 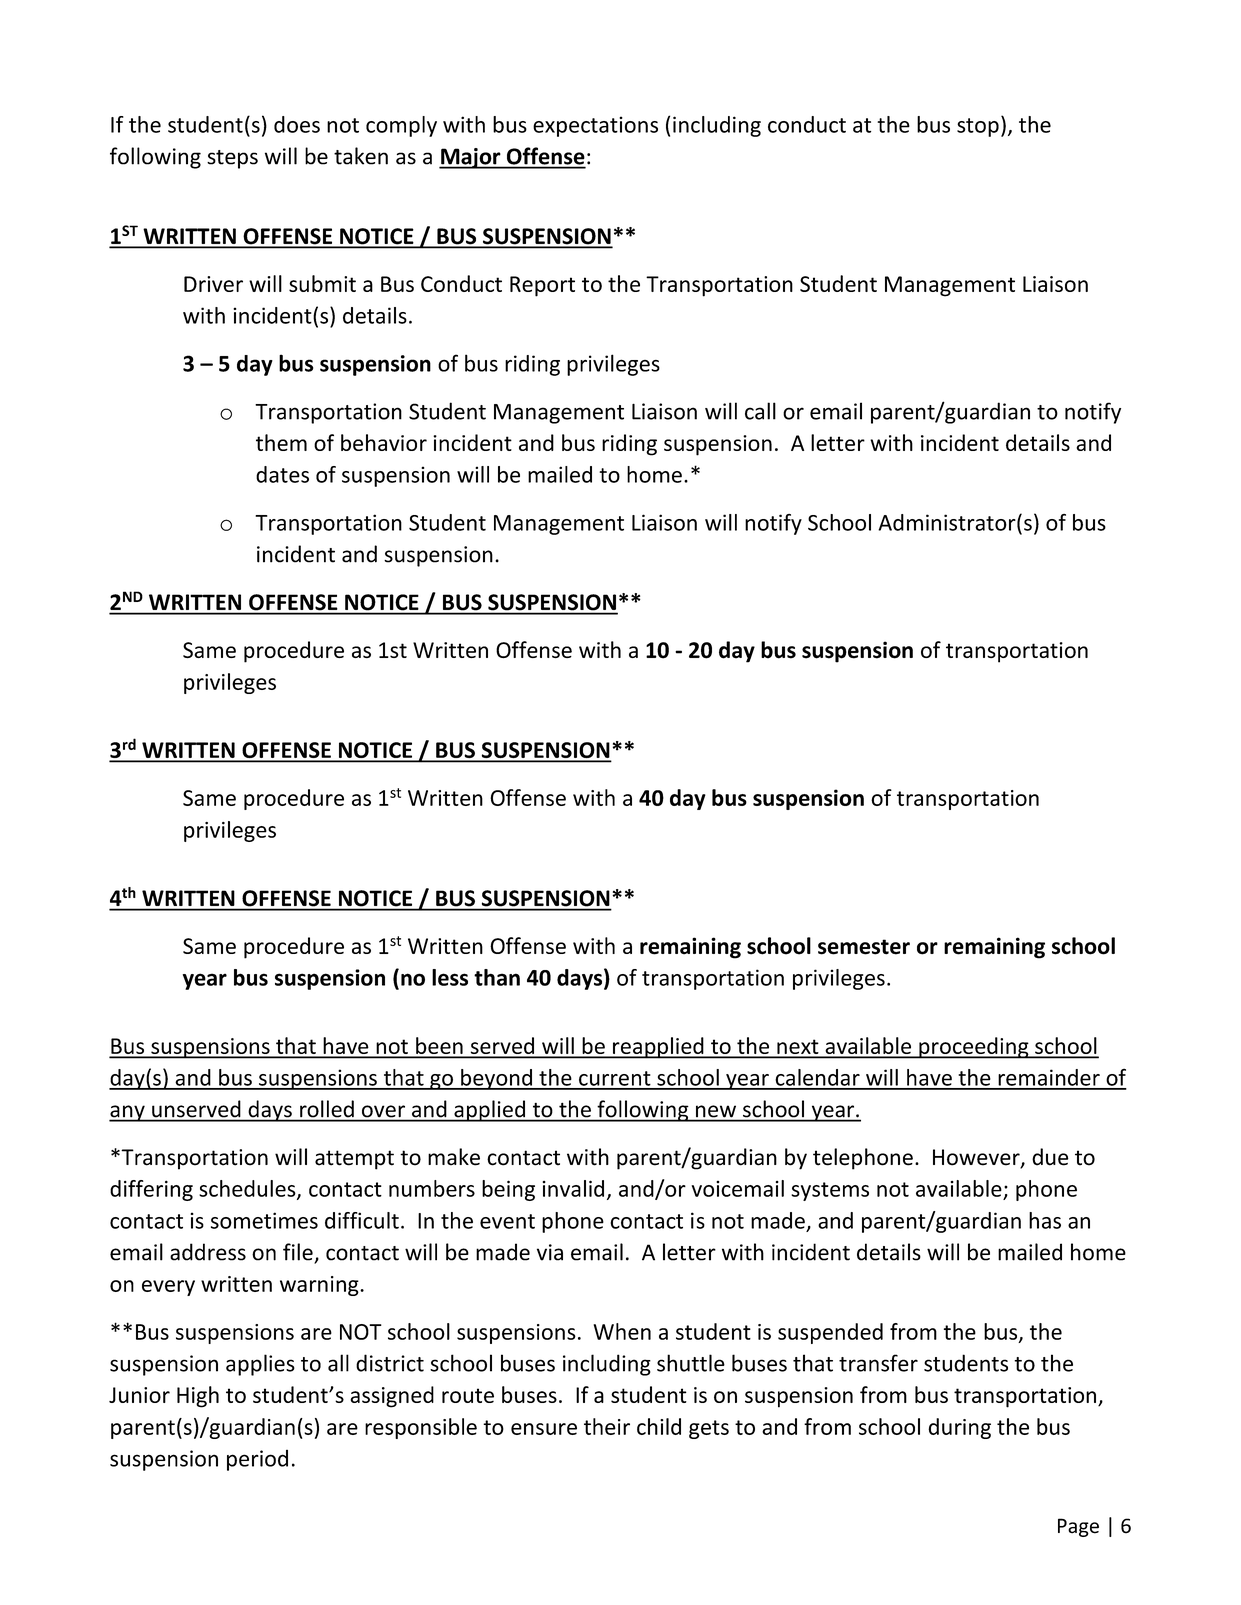 I want to click on steps, so click(x=232, y=159).
